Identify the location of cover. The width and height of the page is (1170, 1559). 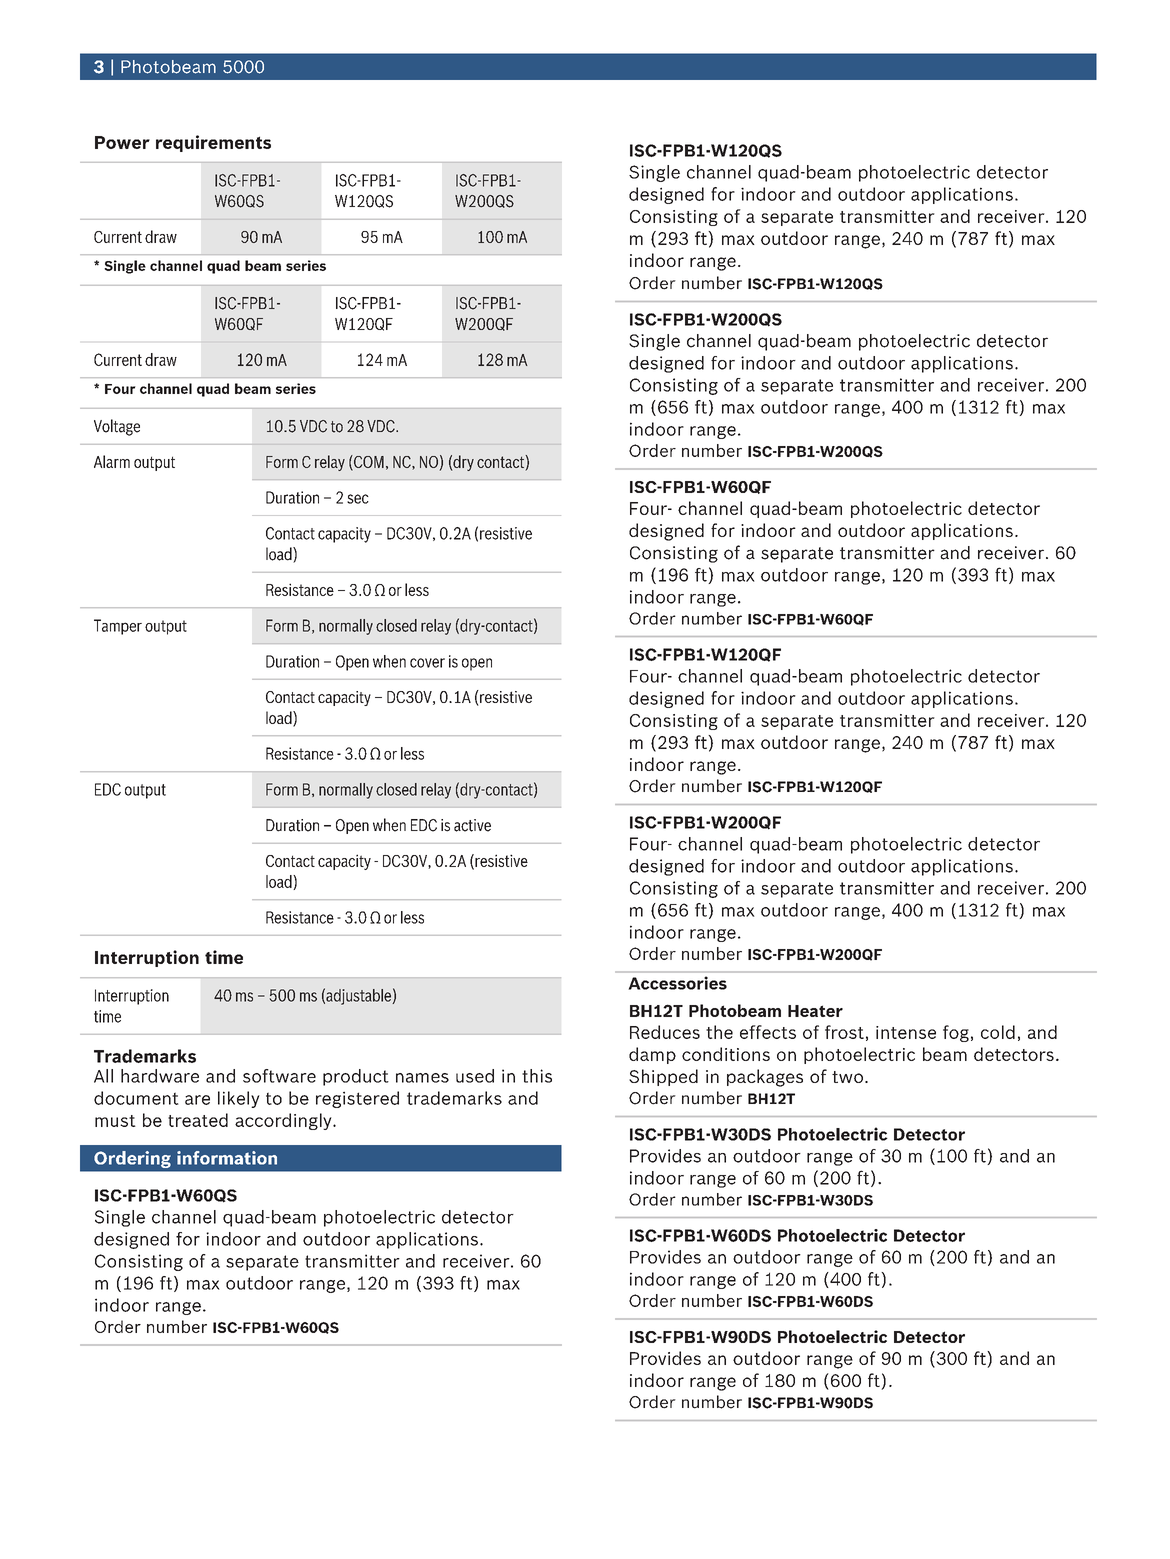
(427, 663).
